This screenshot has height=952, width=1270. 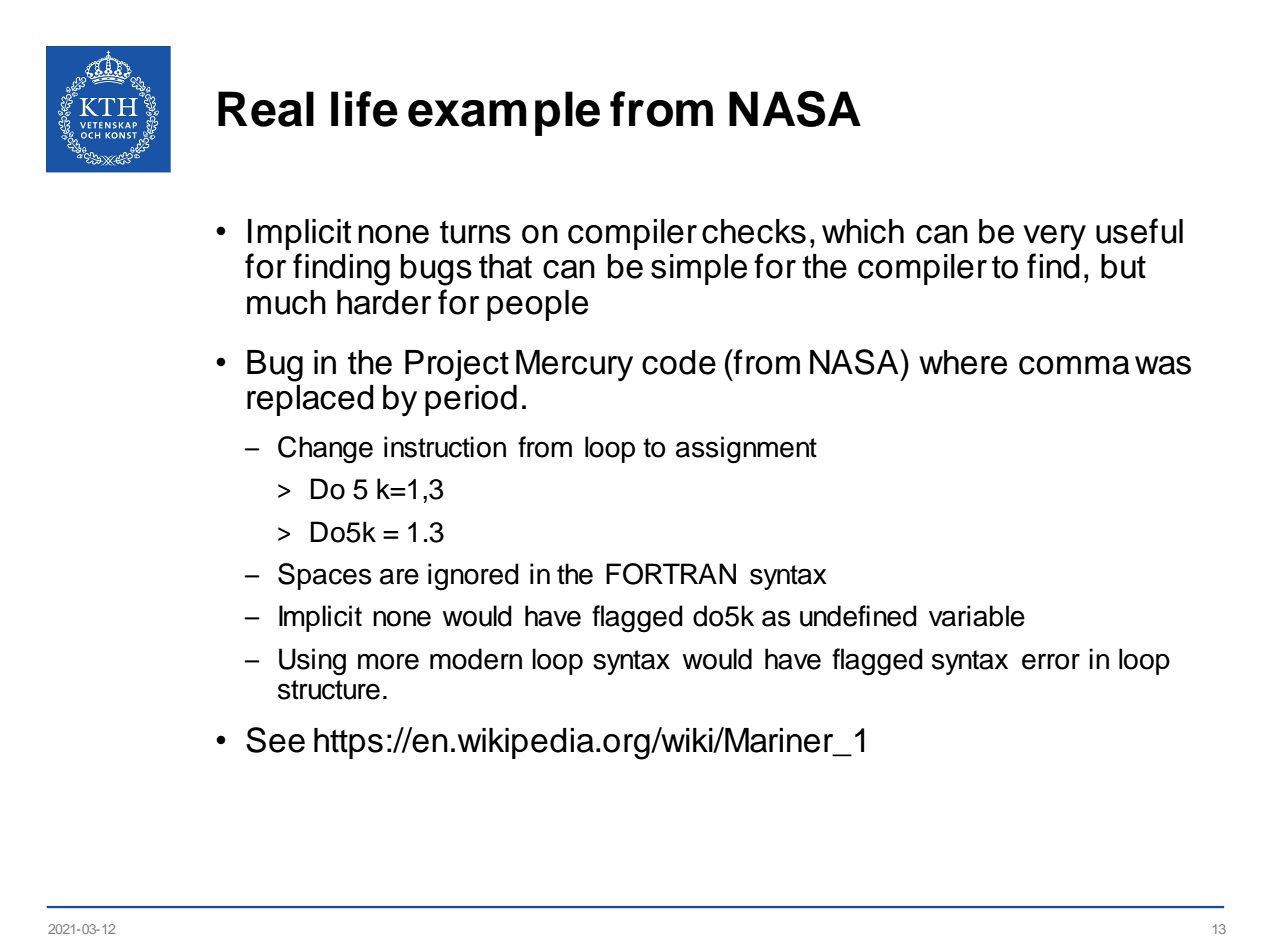 What do you see at coordinates (476, 659) in the screenshot?
I see `modern` at bounding box center [476, 659].
